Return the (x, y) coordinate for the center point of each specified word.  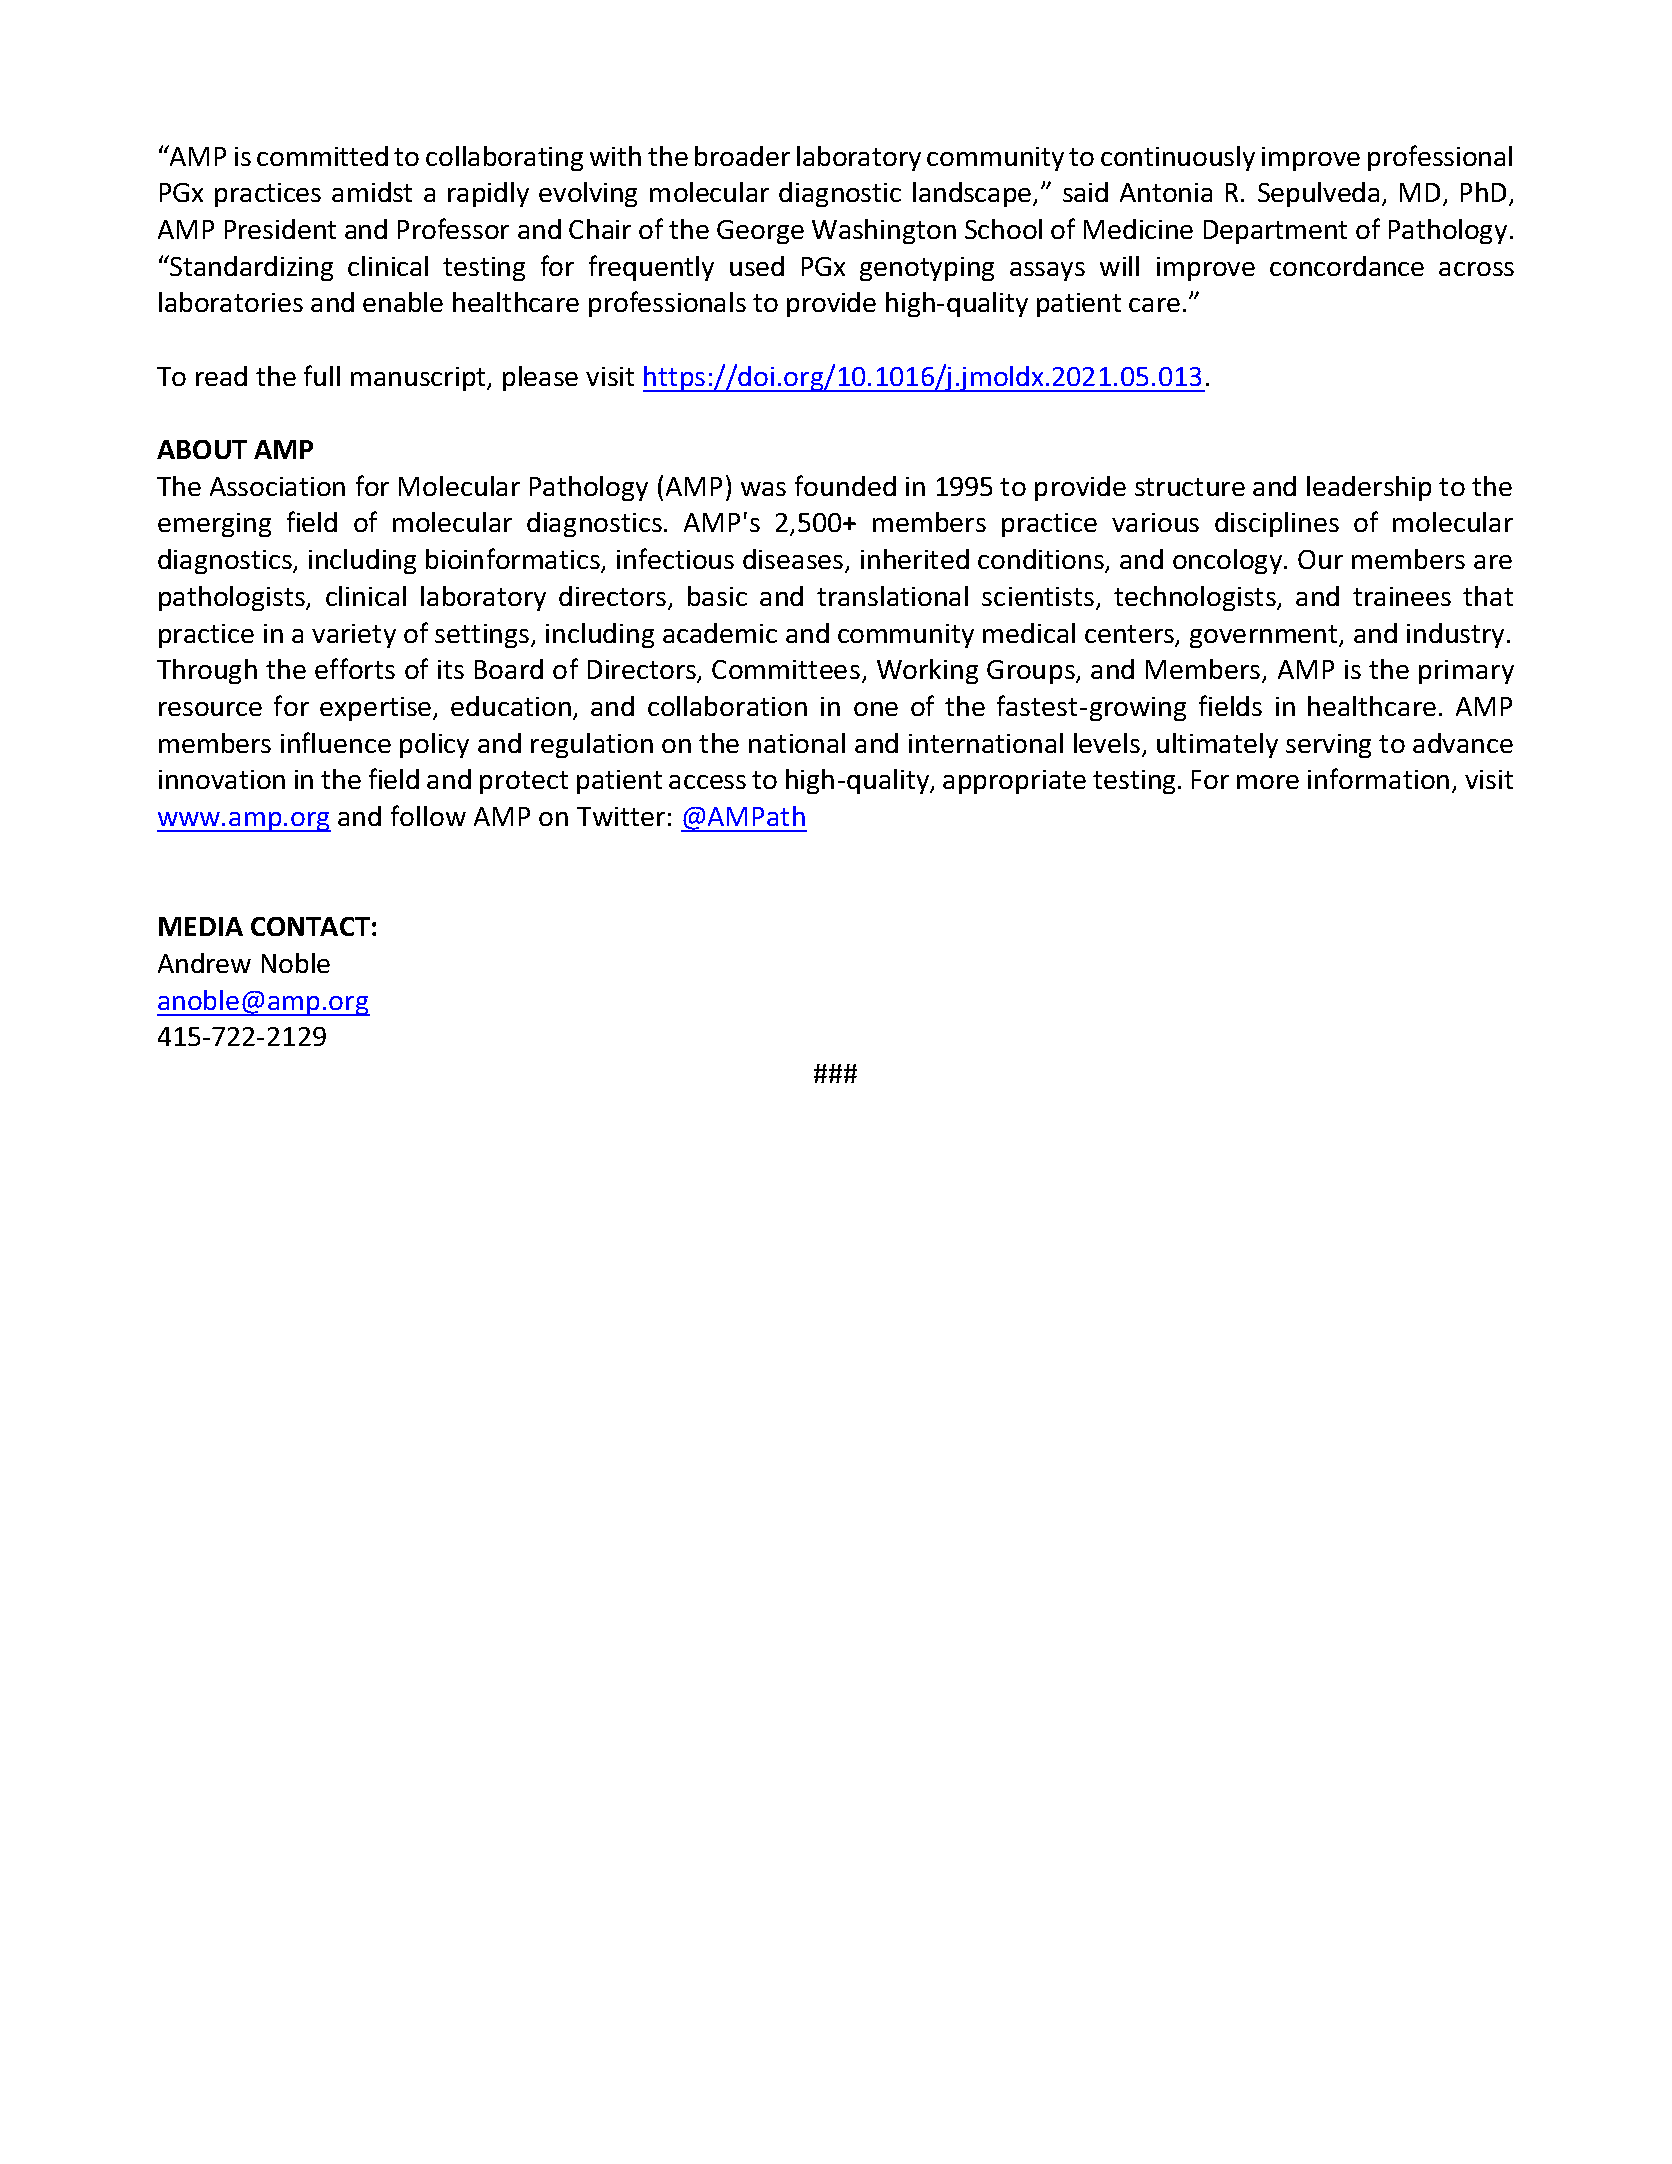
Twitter (621, 816)
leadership (1369, 488)
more (1268, 782)
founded (845, 485)
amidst (372, 192)
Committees (787, 671)
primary (1466, 672)
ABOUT (202, 449)
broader (742, 156)
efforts (355, 668)
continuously (1178, 158)
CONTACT (310, 926)
